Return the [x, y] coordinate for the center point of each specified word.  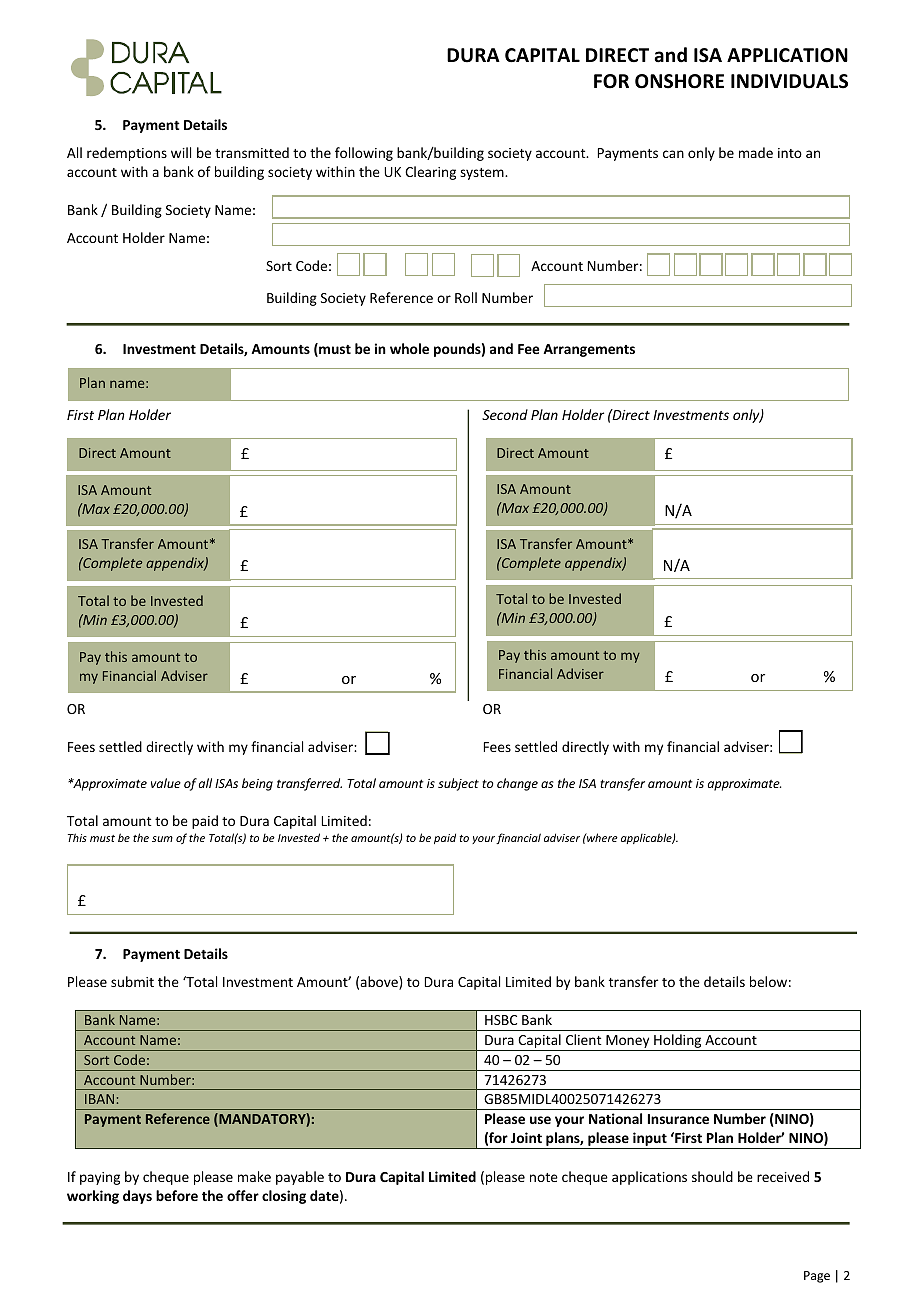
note [544, 1177]
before [177, 1195]
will [181, 152]
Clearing [430, 173]
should [712, 1176]
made [756, 152]
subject [458, 784]
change [517, 784]
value [166, 783]
